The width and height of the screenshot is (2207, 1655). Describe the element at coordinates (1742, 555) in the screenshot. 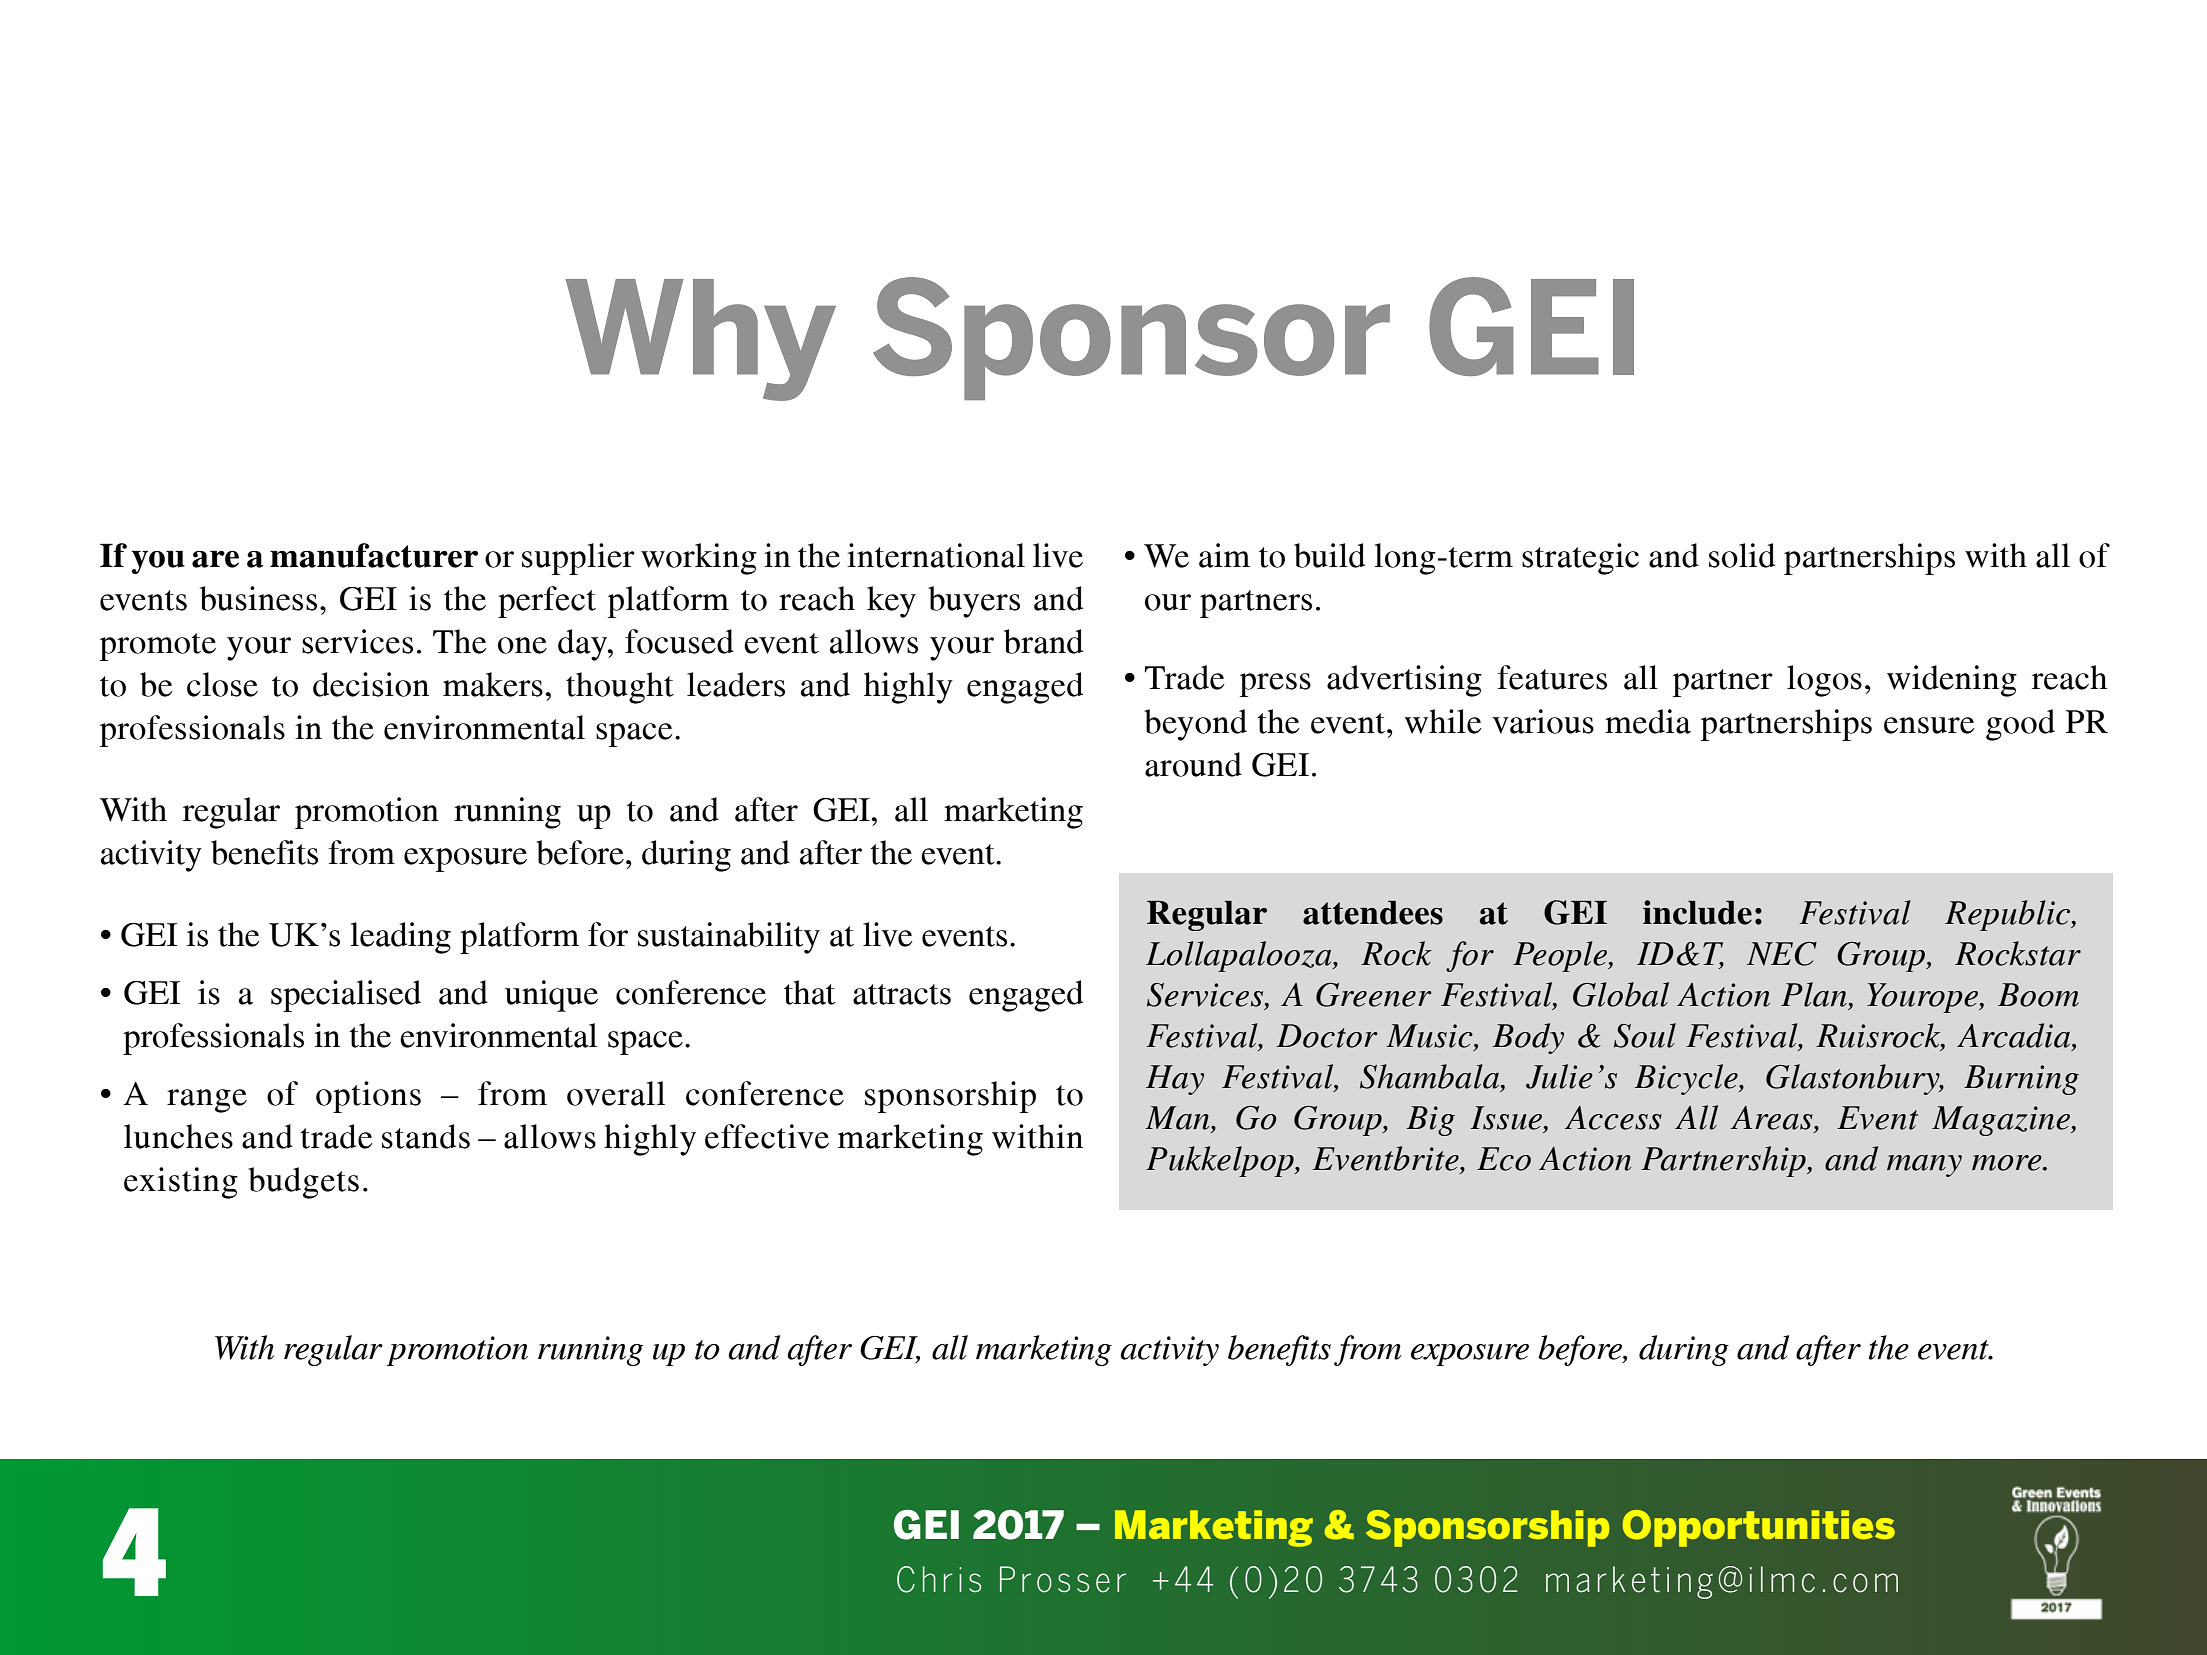

I see `solid` at that location.
